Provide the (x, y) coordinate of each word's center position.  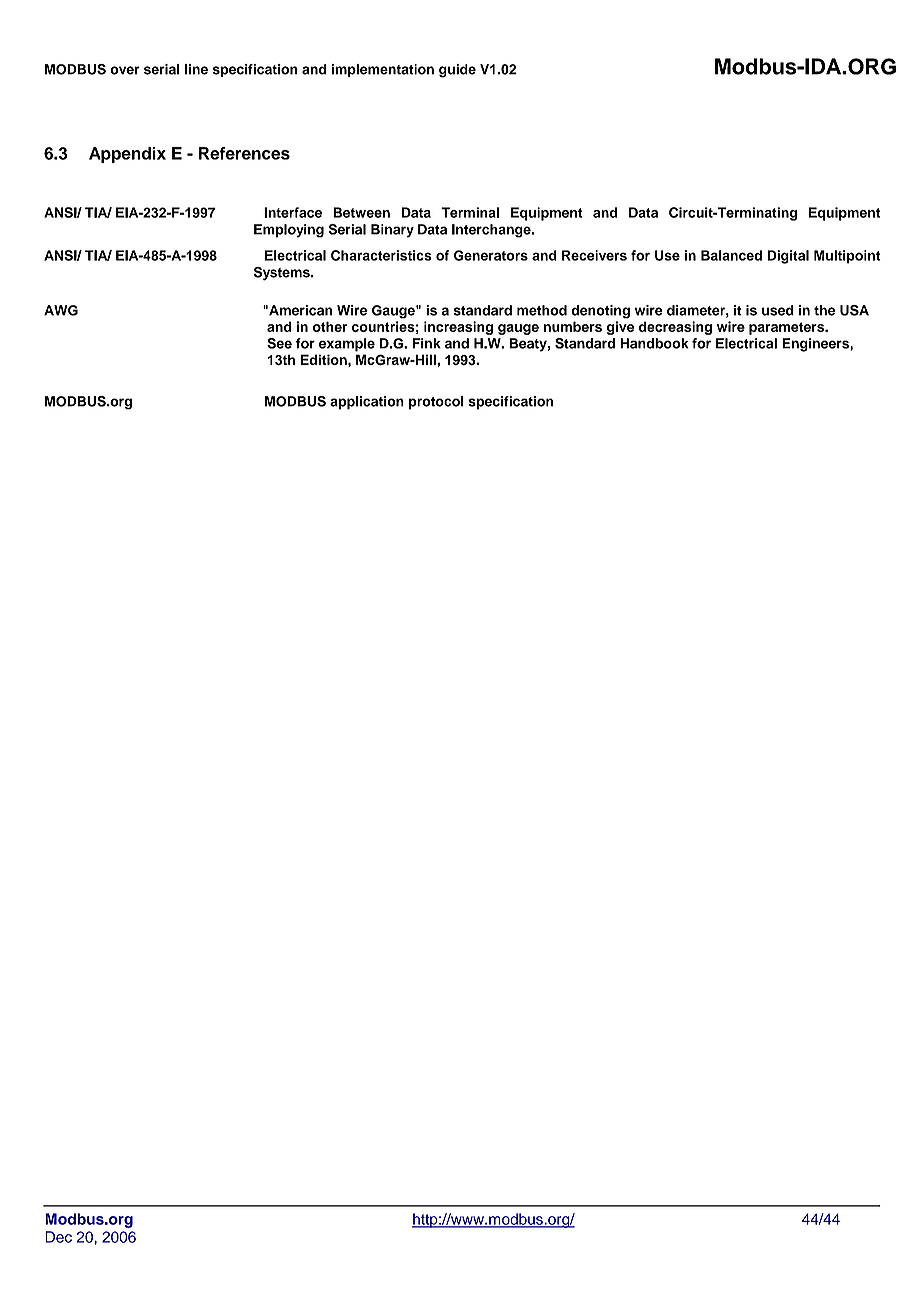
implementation (383, 70)
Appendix (127, 155)
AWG (61, 310)
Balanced (731, 255)
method (542, 310)
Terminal (470, 212)
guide (457, 71)
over (125, 70)
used (778, 310)
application (367, 403)
